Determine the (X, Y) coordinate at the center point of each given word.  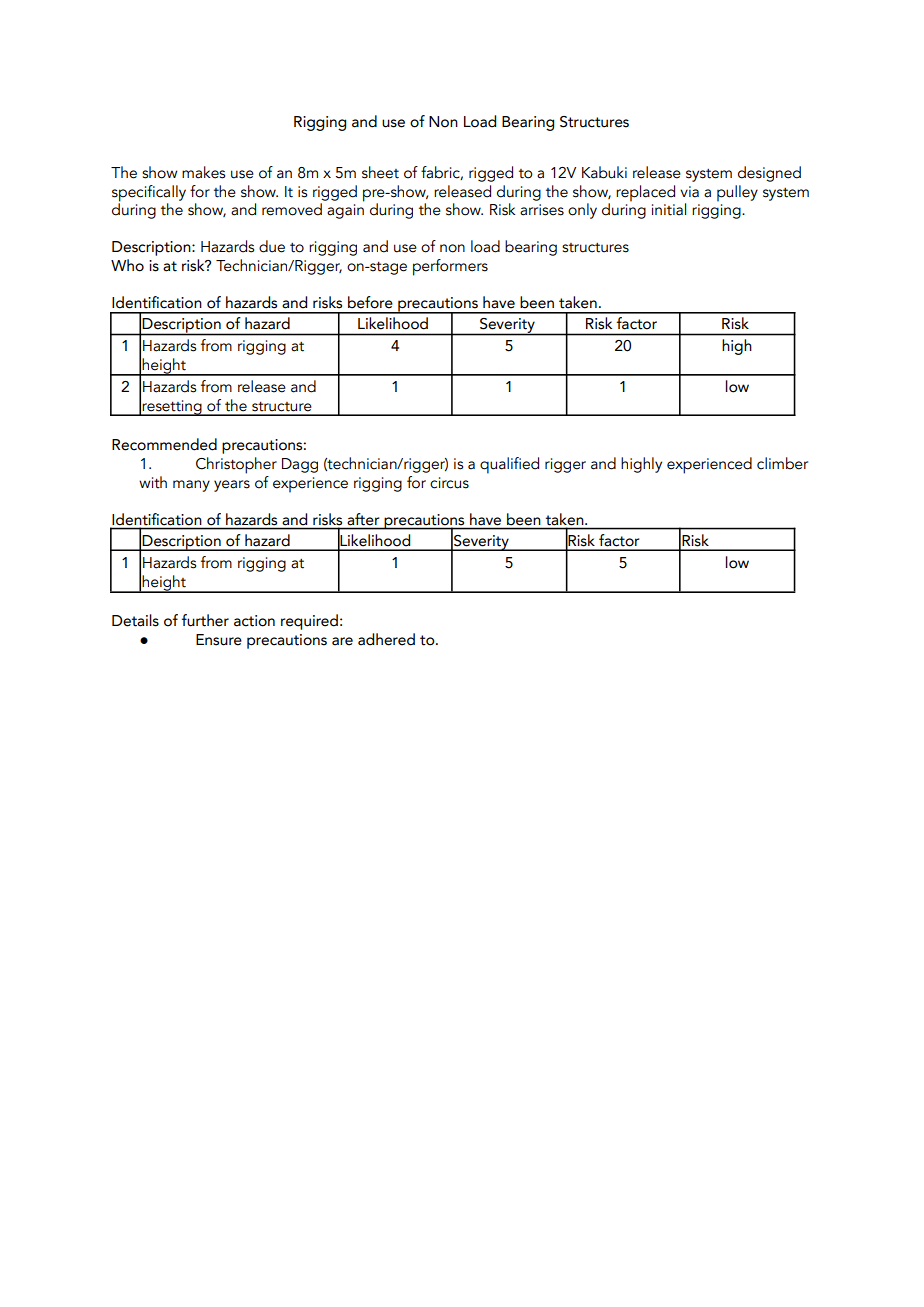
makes (203, 172)
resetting (172, 408)
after (363, 519)
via (689, 192)
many (191, 486)
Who (127, 265)
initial (669, 209)
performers (450, 267)
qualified (509, 465)
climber (782, 463)
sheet (380, 172)
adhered (386, 639)
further (205, 620)
